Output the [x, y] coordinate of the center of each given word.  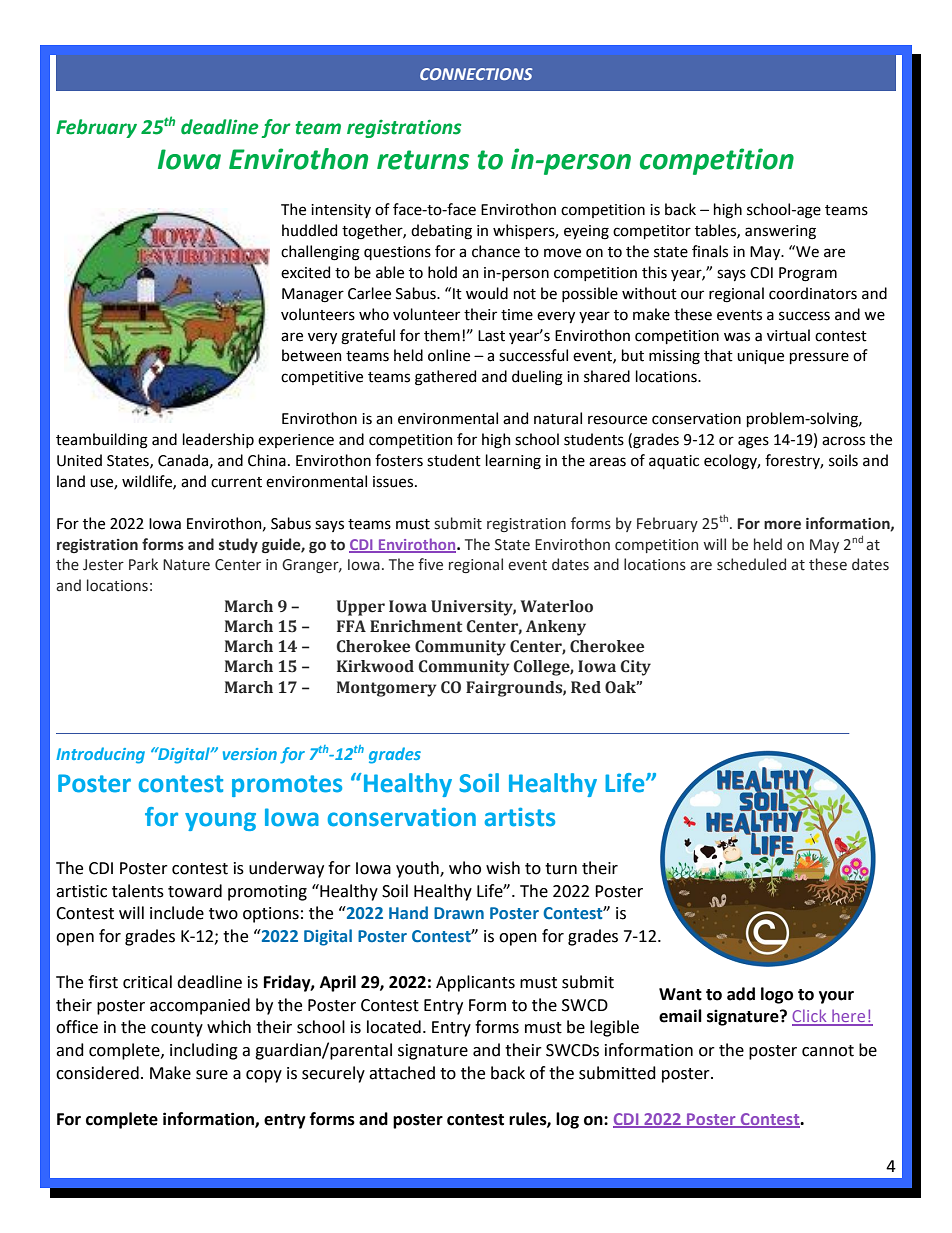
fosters [399, 460]
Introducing [100, 755]
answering [780, 232]
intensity [341, 211]
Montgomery [387, 689]
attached [402, 1073]
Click [810, 1017]
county [177, 1029]
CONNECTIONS [476, 74]
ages [753, 442]
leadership [218, 440]
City [635, 668]
